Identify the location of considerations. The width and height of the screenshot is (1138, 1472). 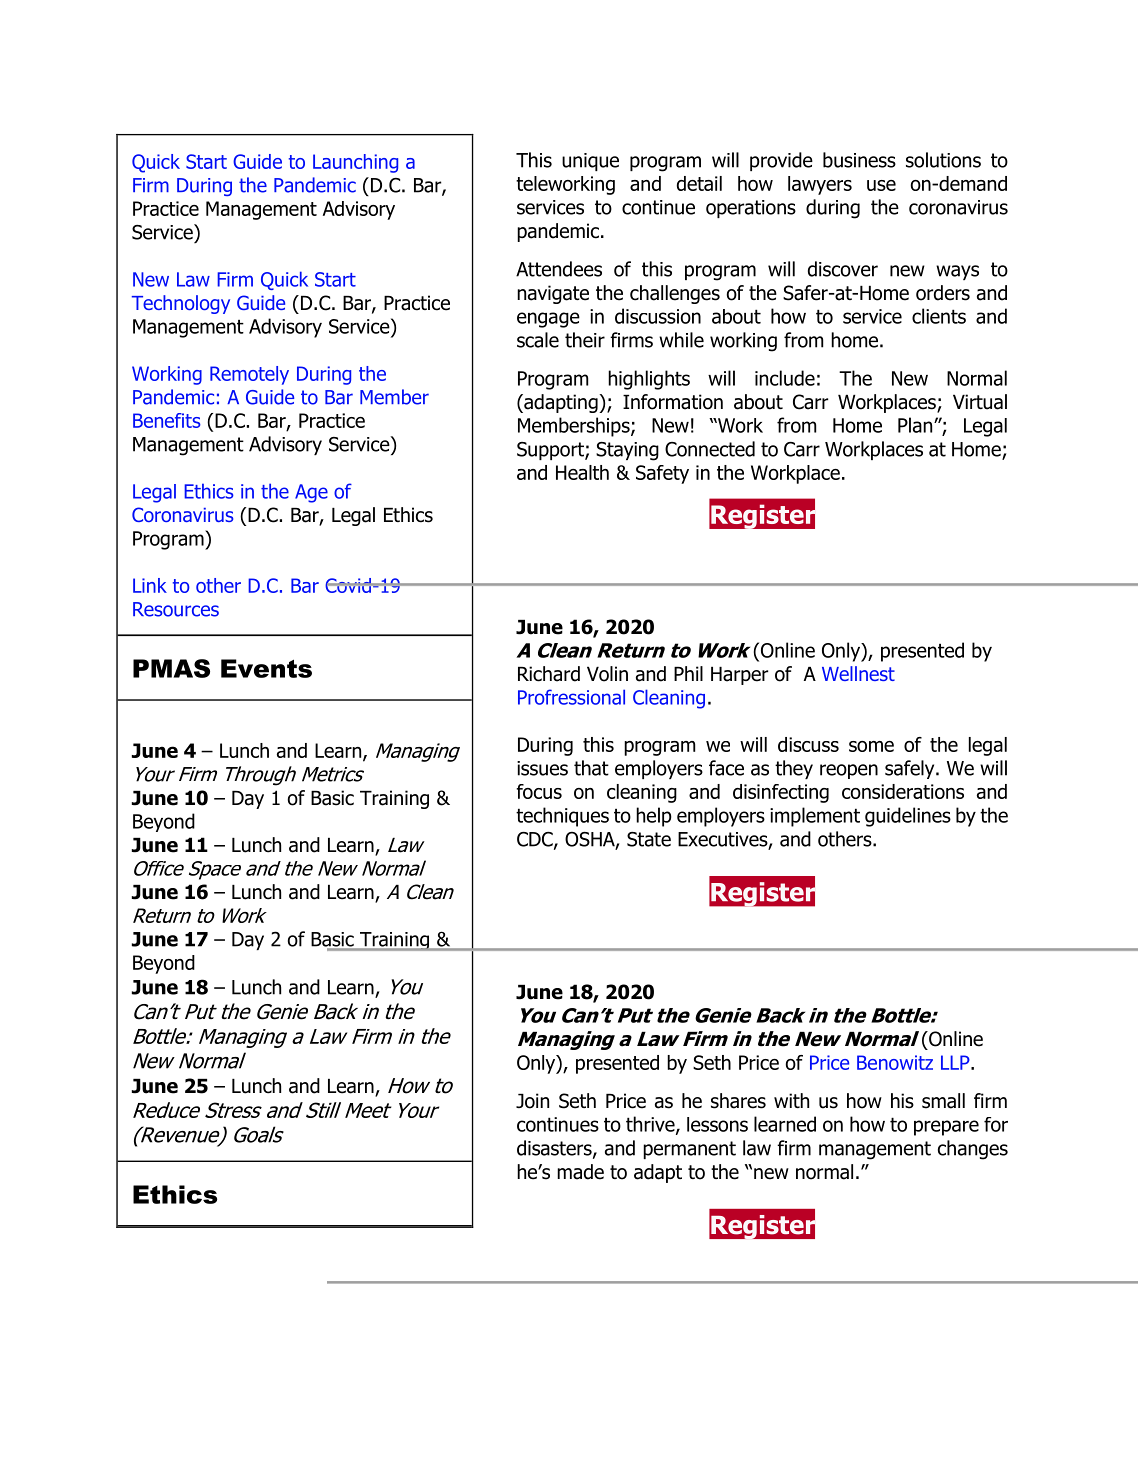
(903, 791).
